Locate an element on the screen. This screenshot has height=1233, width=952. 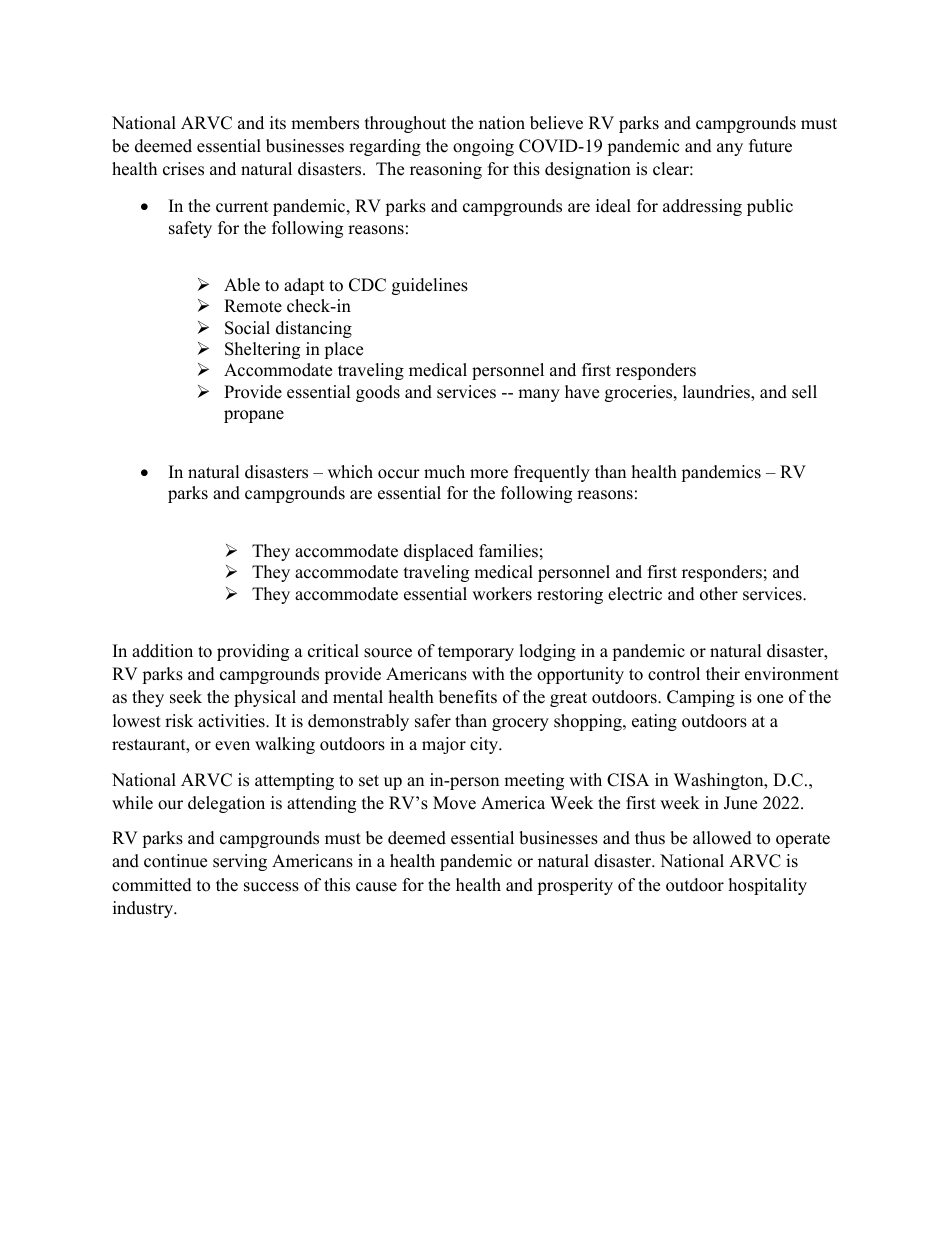
other is located at coordinates (719, 594).
